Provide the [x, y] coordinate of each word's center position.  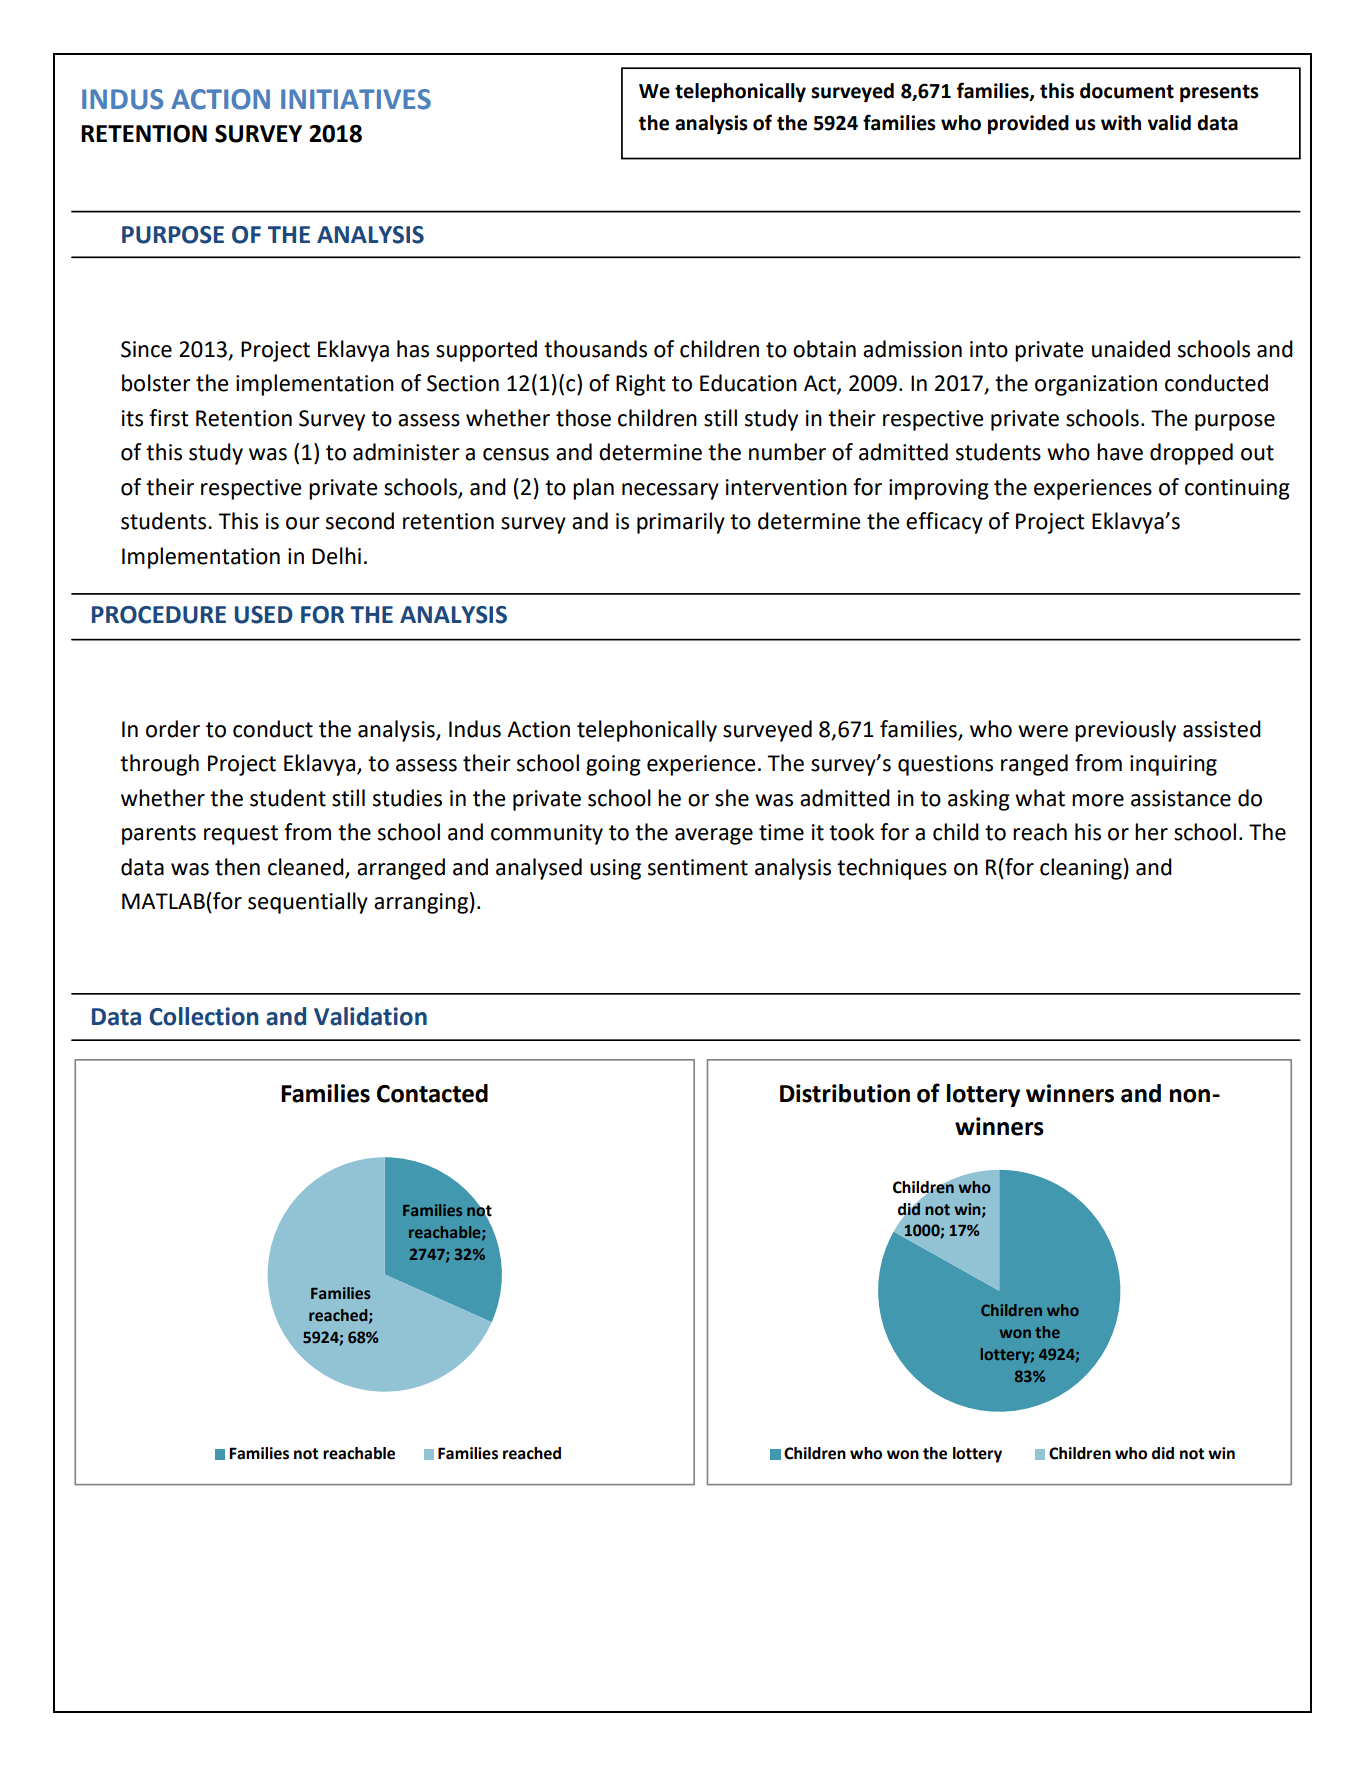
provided [1028, 124]
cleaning [1081, 869]
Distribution [845, 1093]
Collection [203, 1016]
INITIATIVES [356, 99]
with [1121, 123]
